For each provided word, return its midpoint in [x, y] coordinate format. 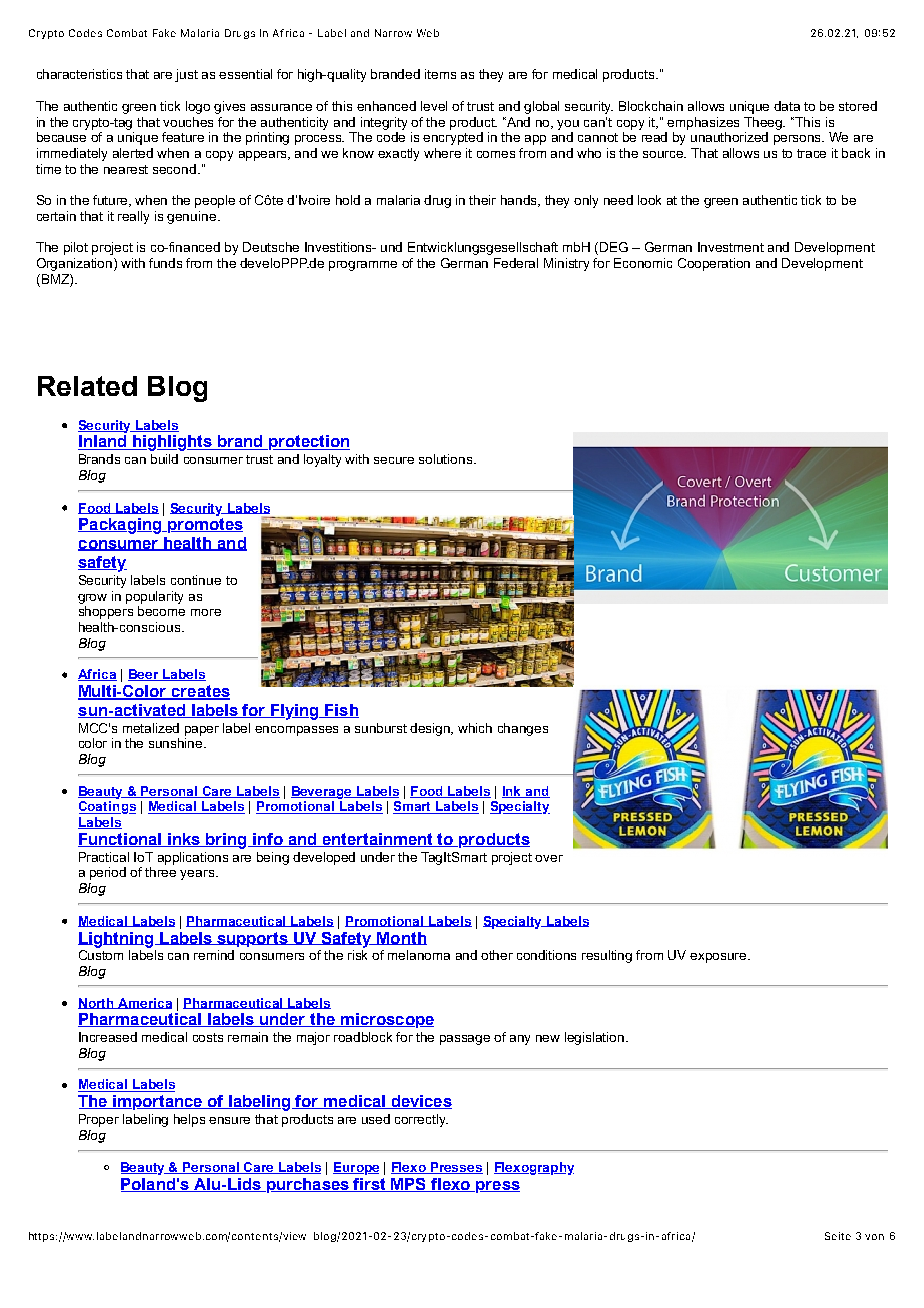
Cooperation [714, 264]
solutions [447, 459]
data [787, 106]
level [434, 106]
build [164, 459]
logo [198, 107]
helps [189, 1120]
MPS [409, 1185]
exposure [719, 958]
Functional [121, 840]
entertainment [378, 840]
